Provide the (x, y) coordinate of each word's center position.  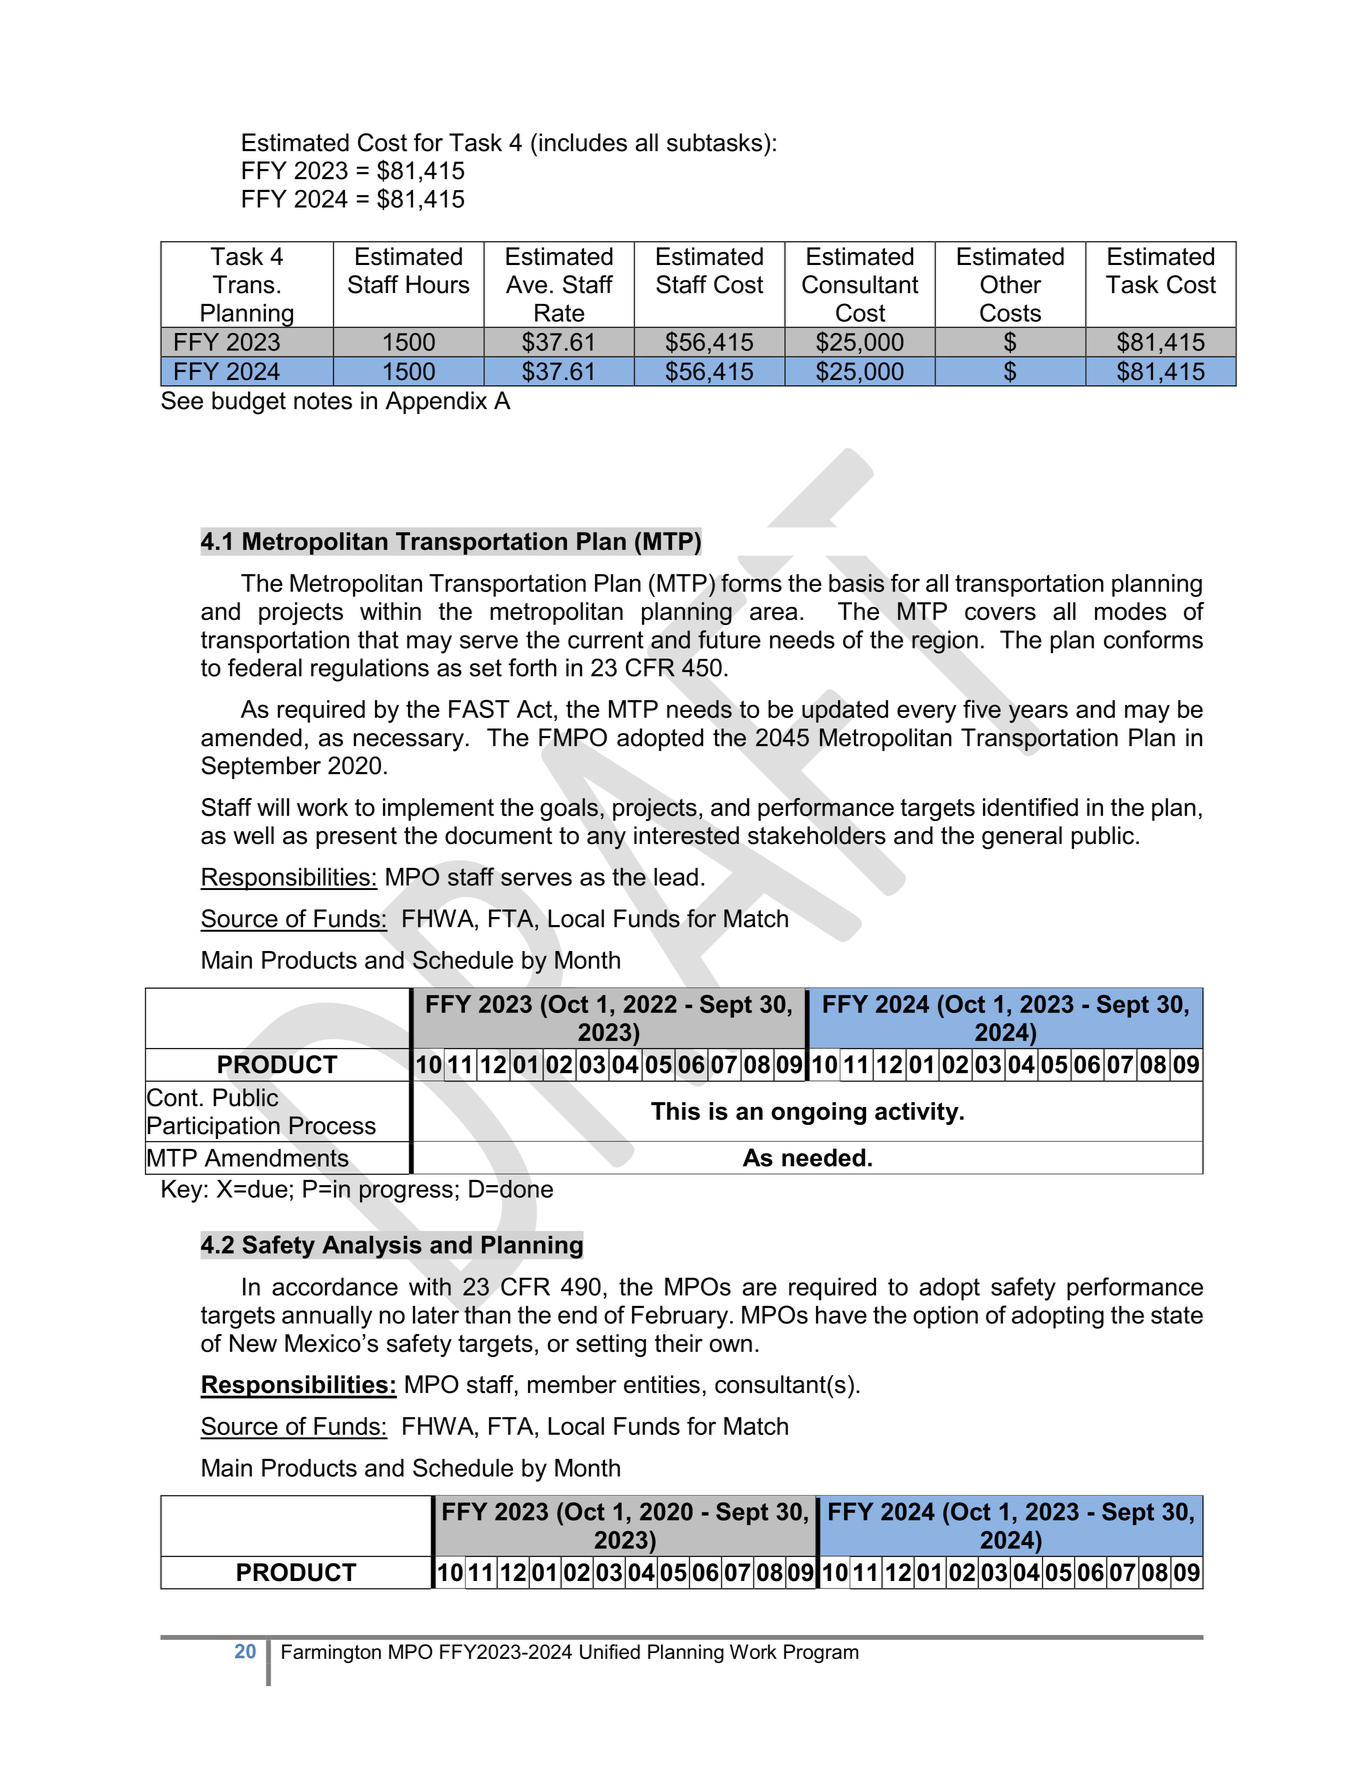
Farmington (331, 1653)
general (1022, 837)
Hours (438, 284)
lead (676, 877)
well (253, 835)
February (681, 1317)
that (378, 639)
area (773, 613)
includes (583, 142)
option (945, 1317)
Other (1011, 284)
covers (1000, 613)
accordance (335, 1286)
